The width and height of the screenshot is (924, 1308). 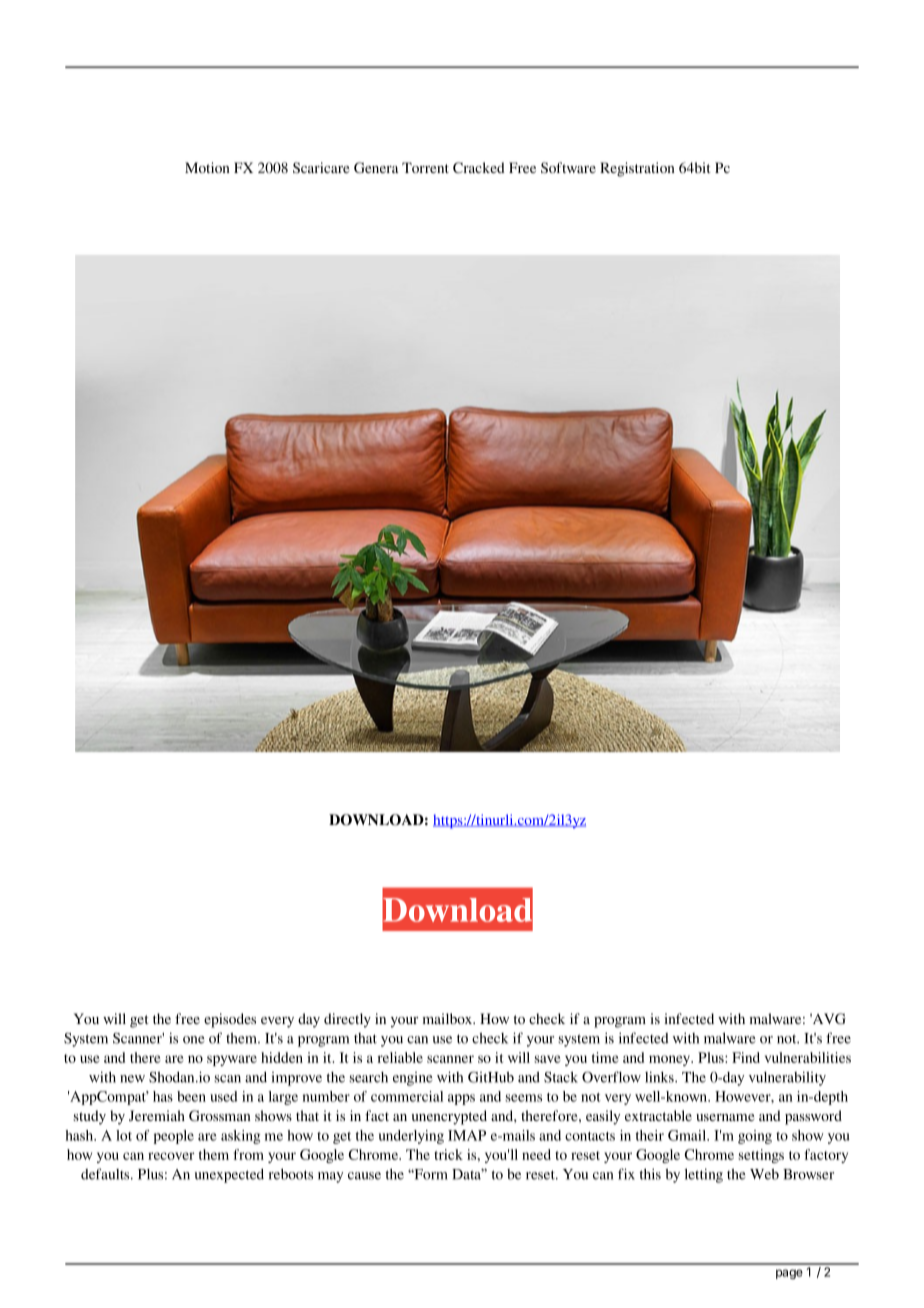 I want to click on episodes, so click(x=230, y=1020).
